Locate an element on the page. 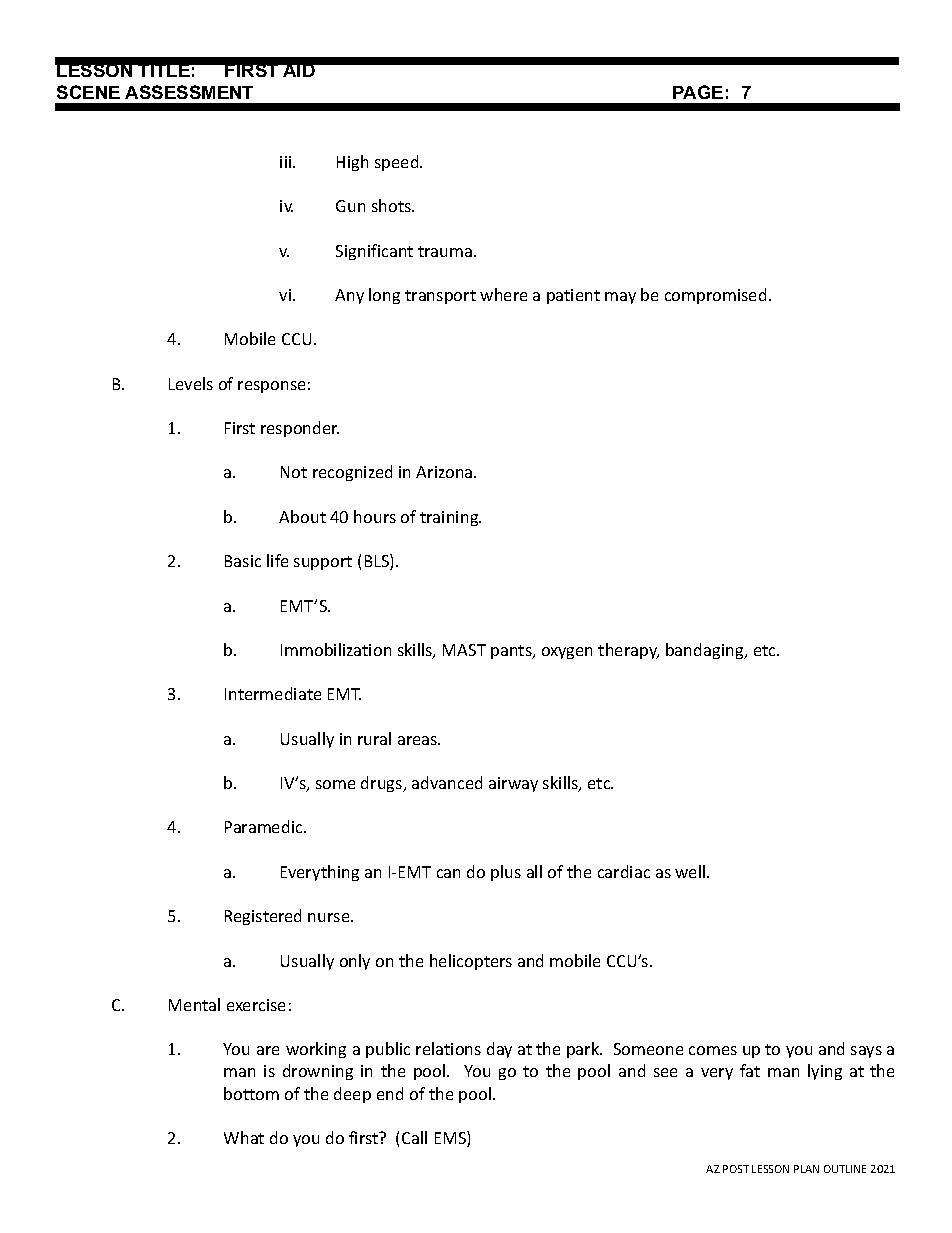 Image resolution: width=952 pixels, height=1233 pixels. plus is located at coordinates (506, 873).
